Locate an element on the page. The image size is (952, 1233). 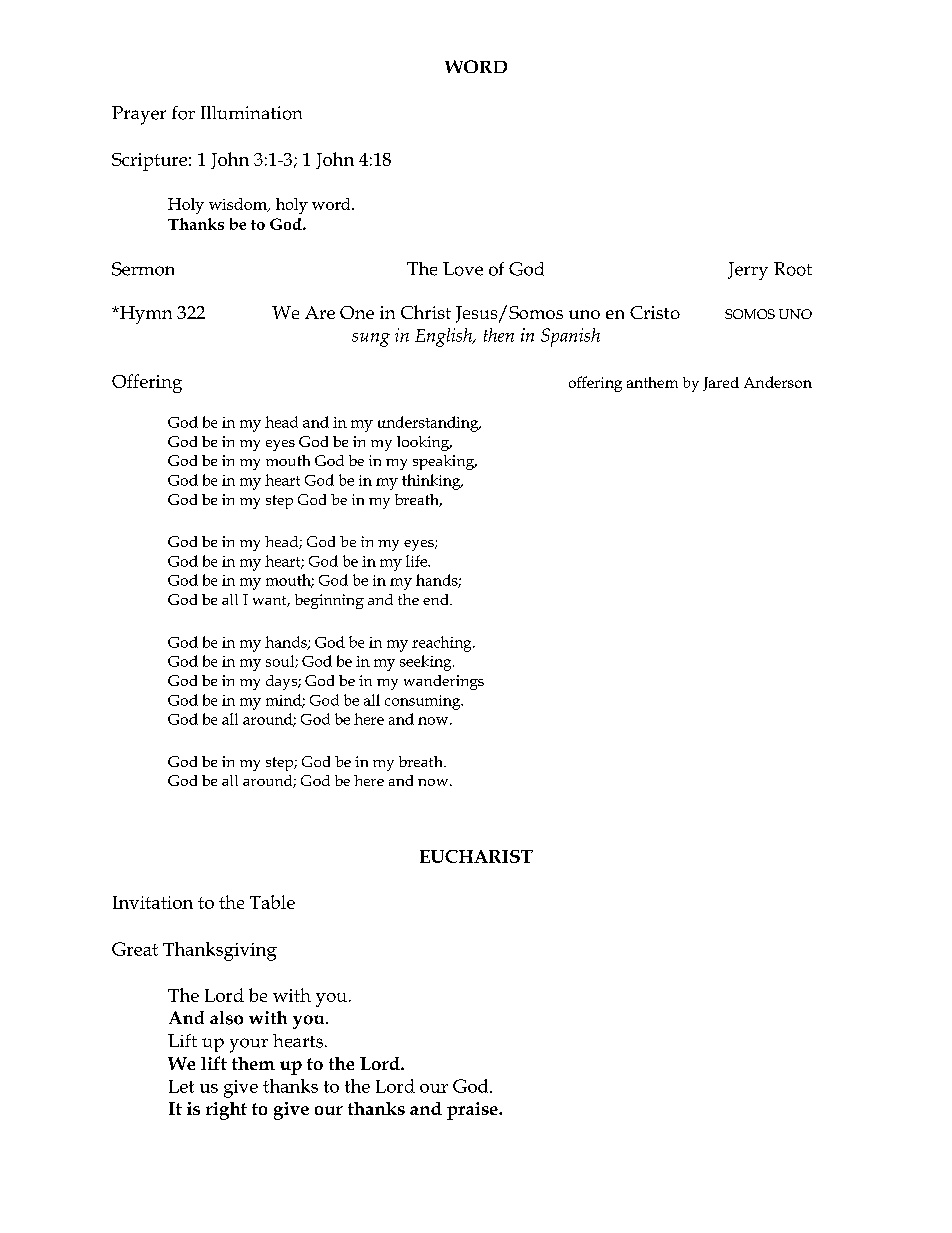
Love is located at coordinates (463, 269).
